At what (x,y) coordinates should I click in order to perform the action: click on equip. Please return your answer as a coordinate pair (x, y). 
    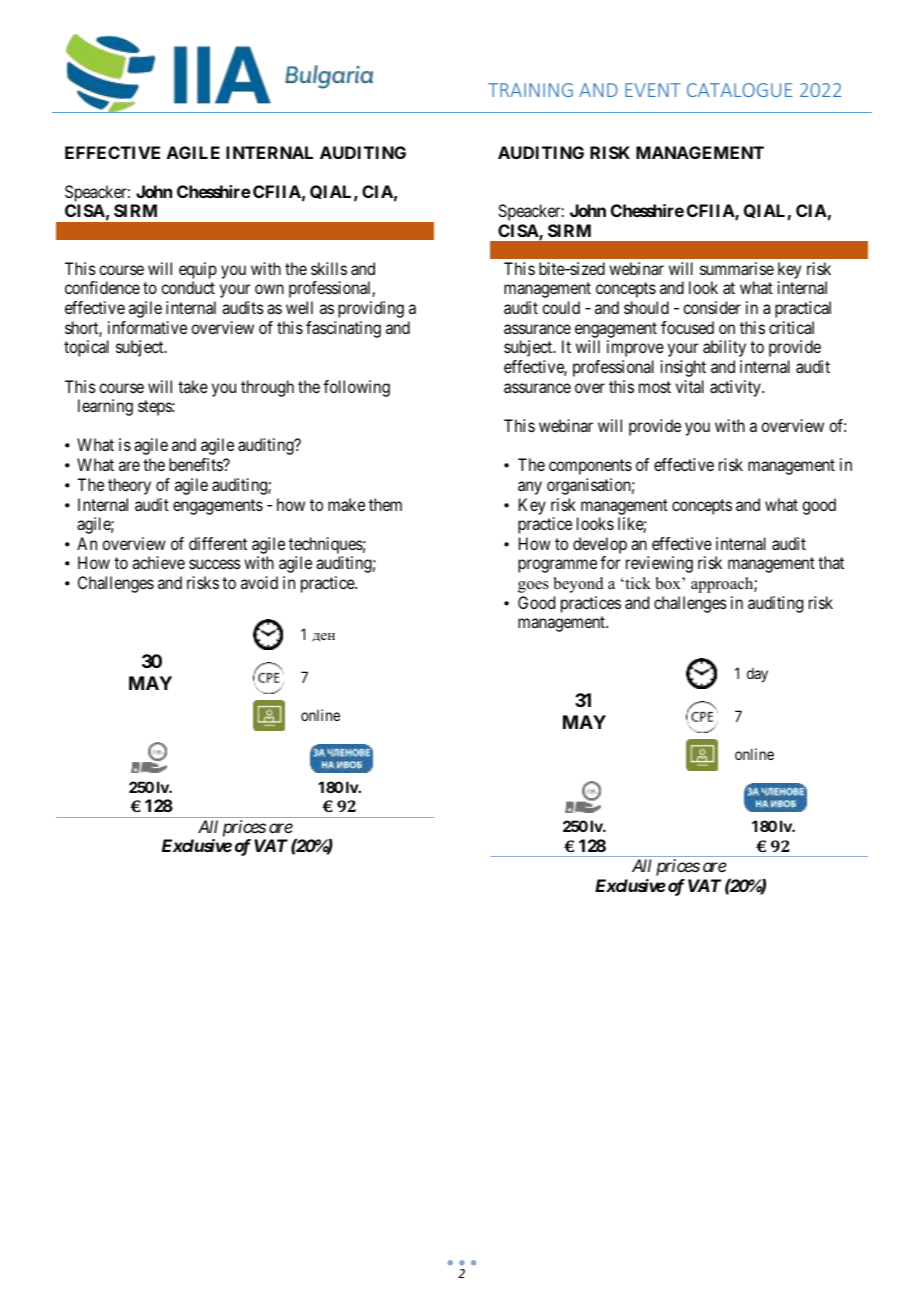
    Looking at the image, I should click on (198, 270).
